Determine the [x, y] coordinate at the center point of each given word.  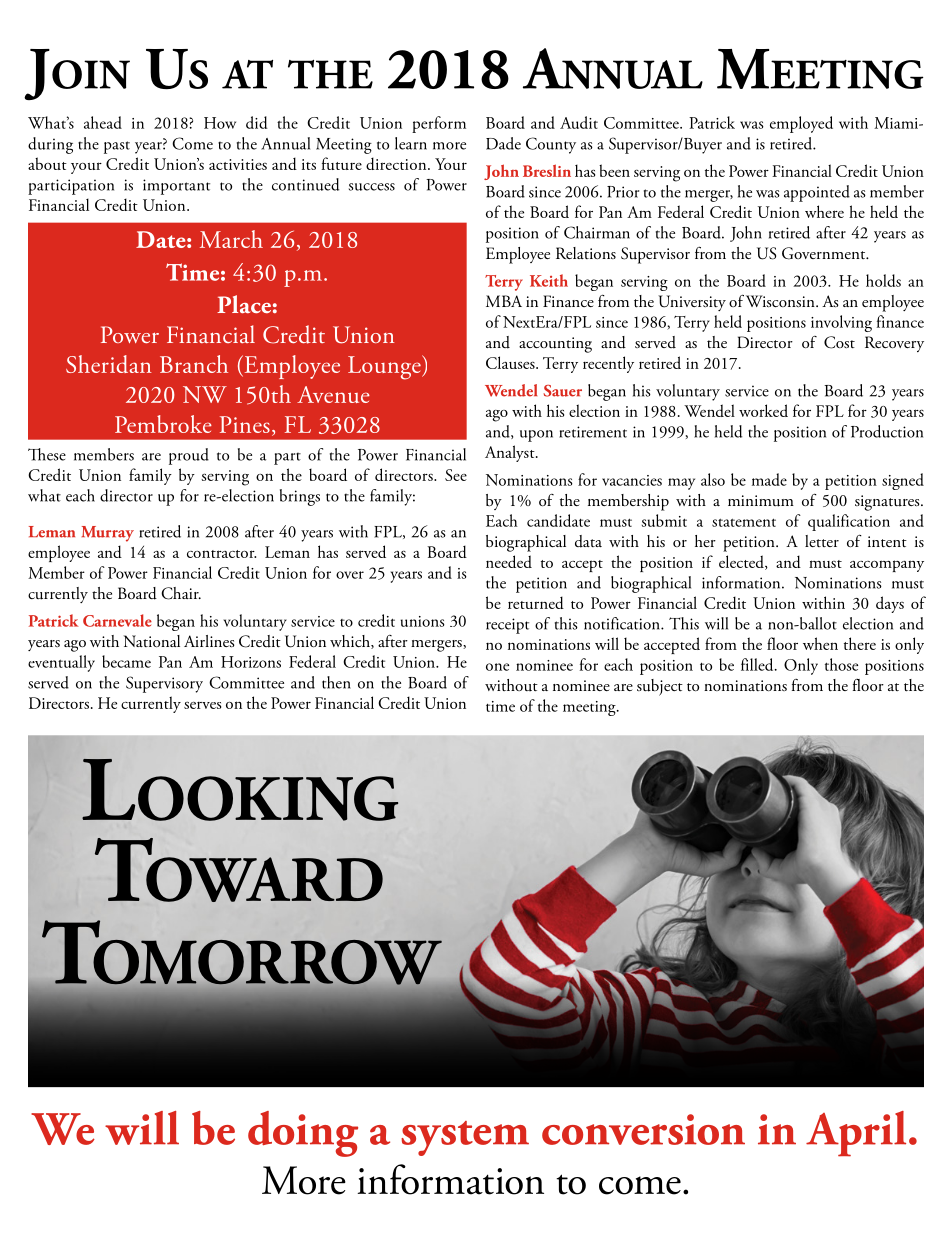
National [152, 641]
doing [303, 1134]
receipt [507, 626]
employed [801, 124]
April [856, 1134]
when [820, 643]
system [465, 1138]
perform [439, 124]
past [117, 147]
